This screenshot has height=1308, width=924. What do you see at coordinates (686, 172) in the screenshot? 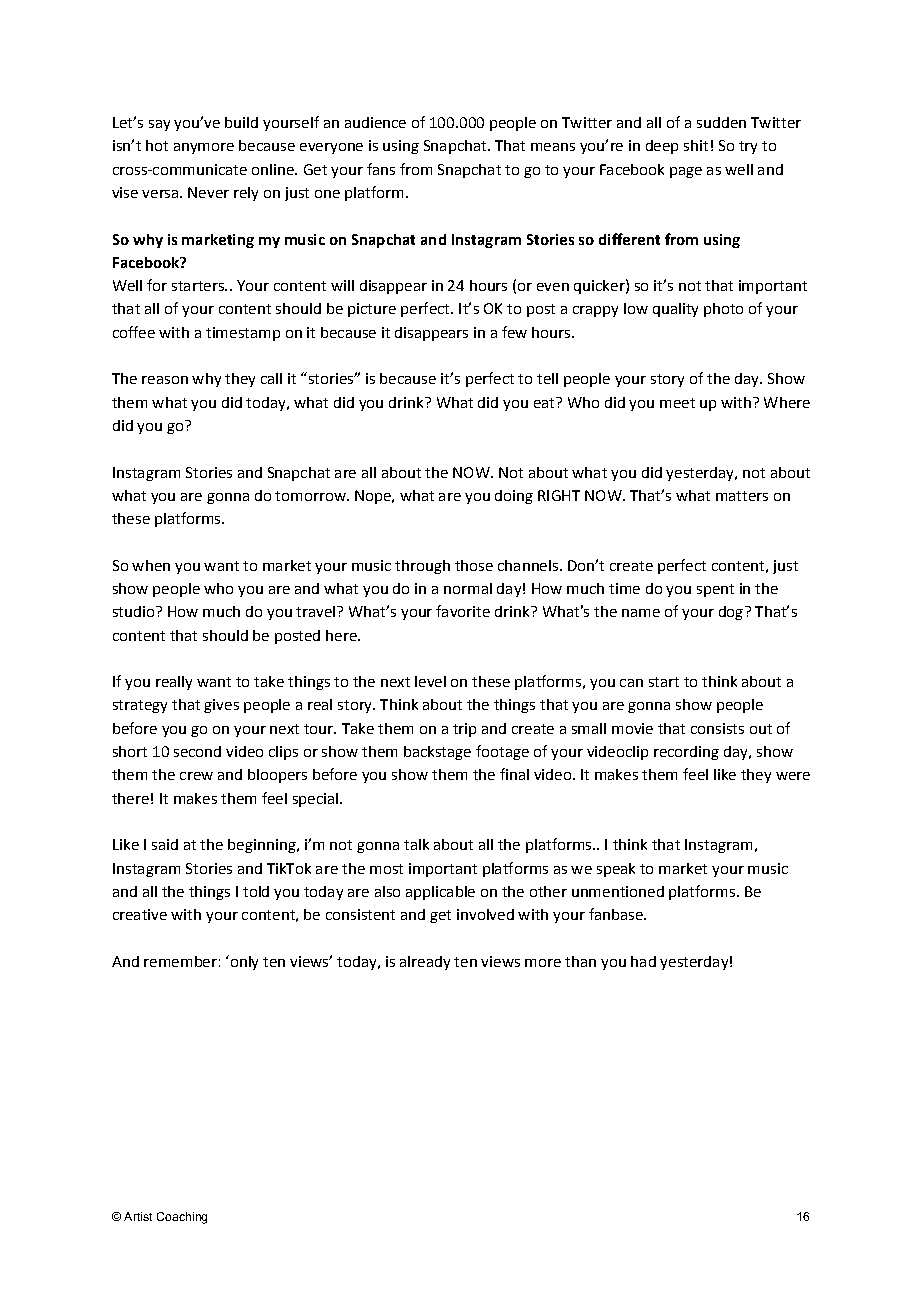
I see `page` at bounding box center [686, 172].
